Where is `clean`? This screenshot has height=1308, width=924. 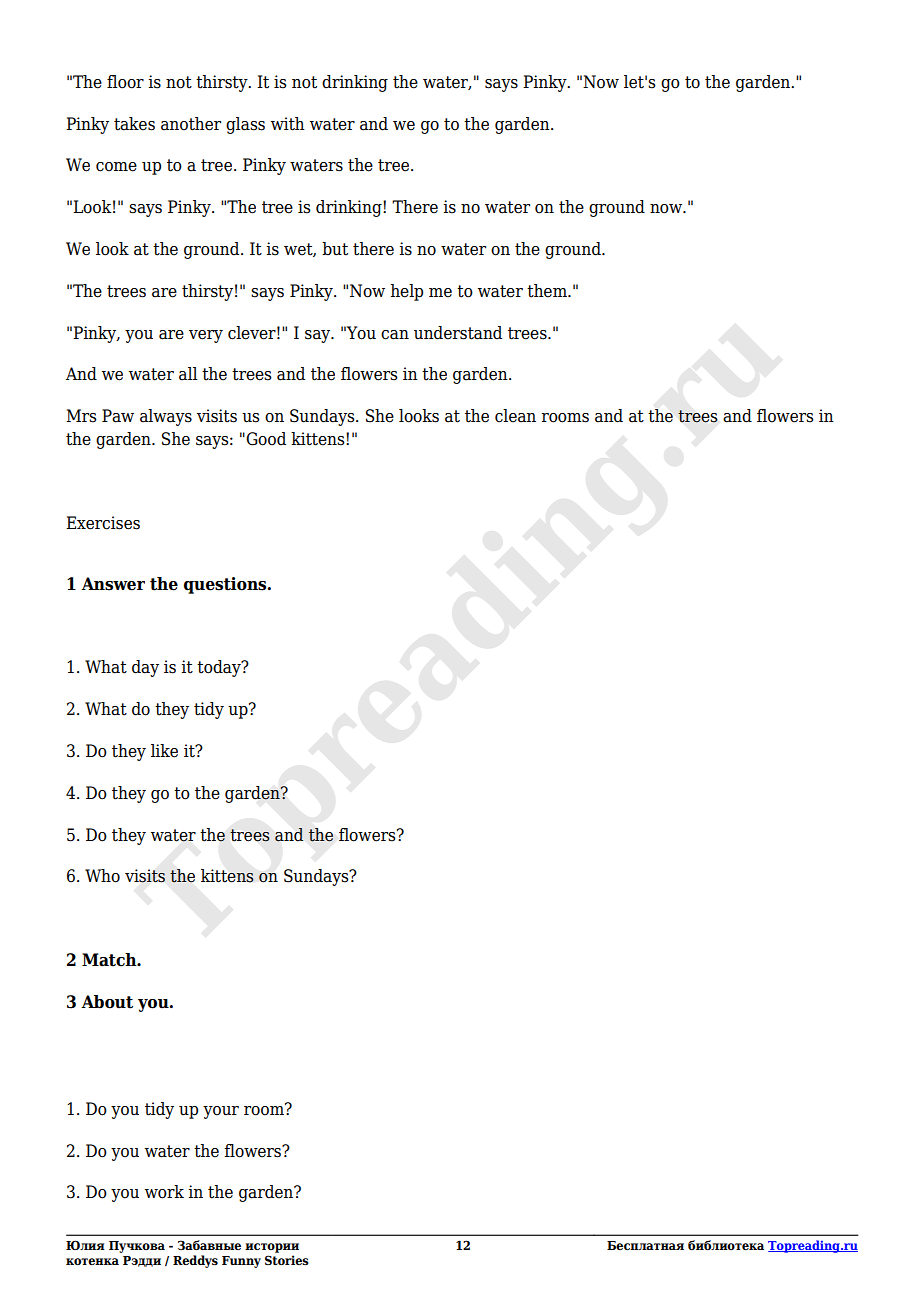 clean is located at coordinates (515, 416).
